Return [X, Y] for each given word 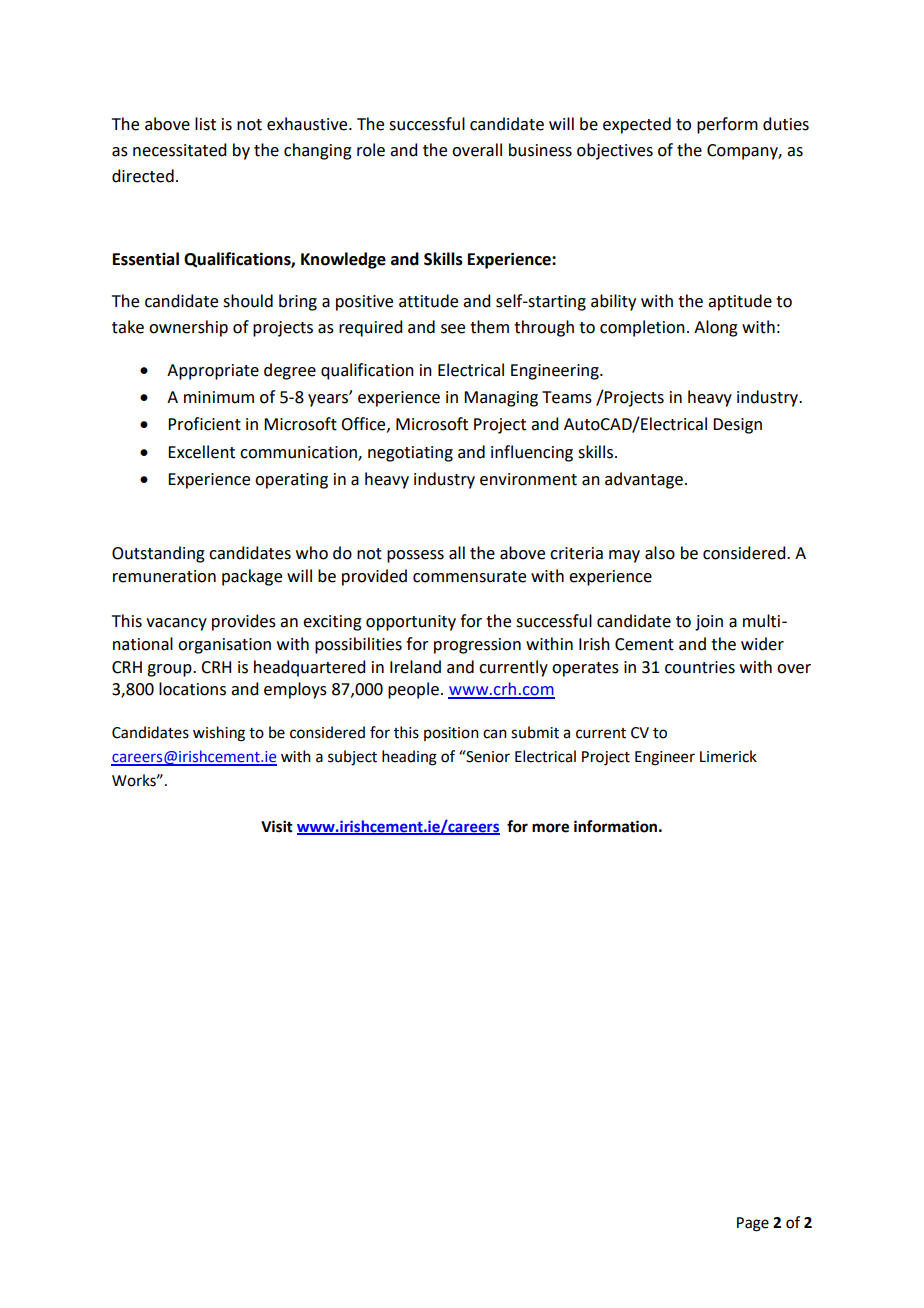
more [550, 828]
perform [727, 125]
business [540, 150]
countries [700, 667]
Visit [277, 826]
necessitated [179, 150]
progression [477, 646]
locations [192, 689]
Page [753, 1224]
